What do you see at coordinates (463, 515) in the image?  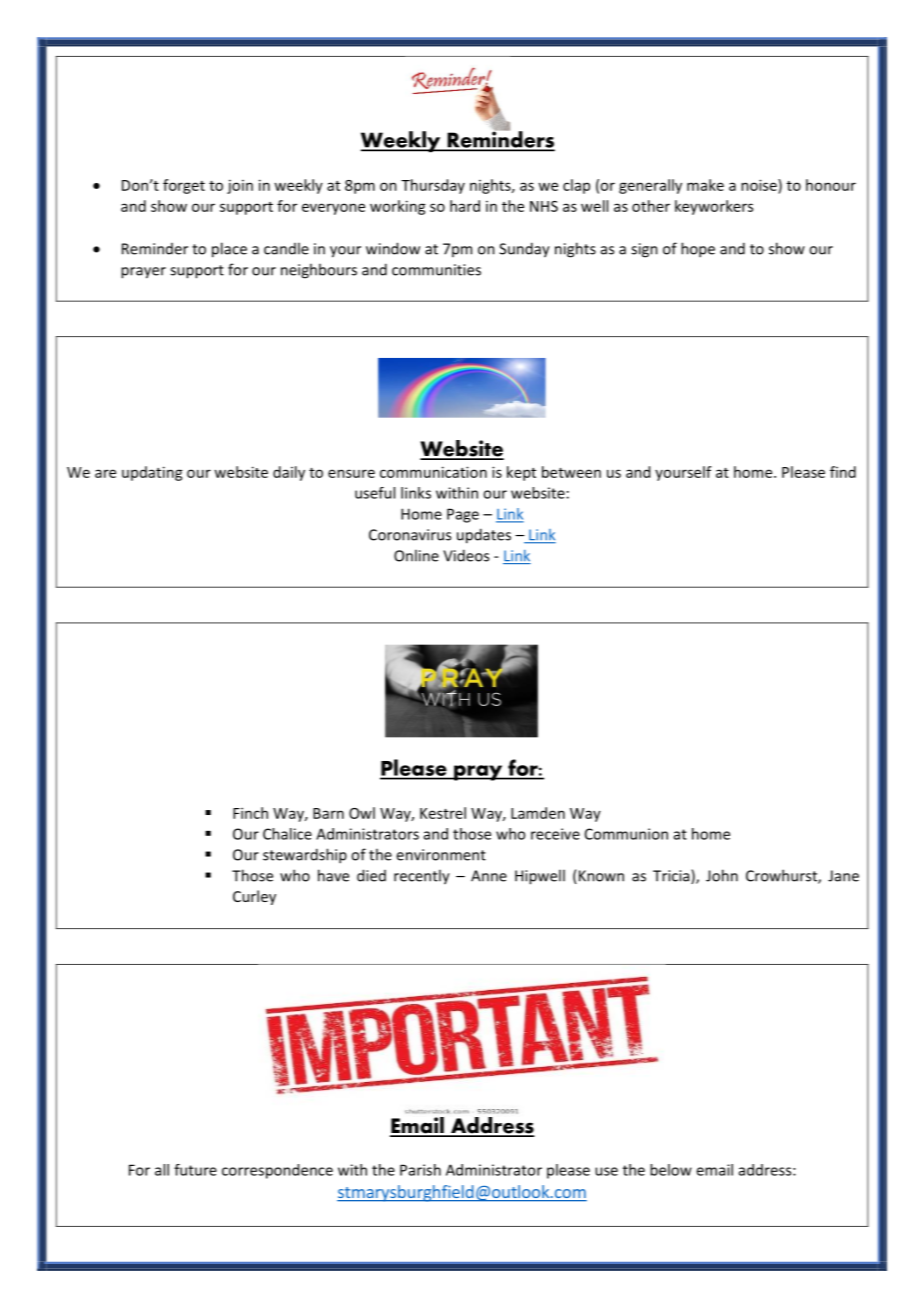 I see `Page` at bounding box center [463, 515].
